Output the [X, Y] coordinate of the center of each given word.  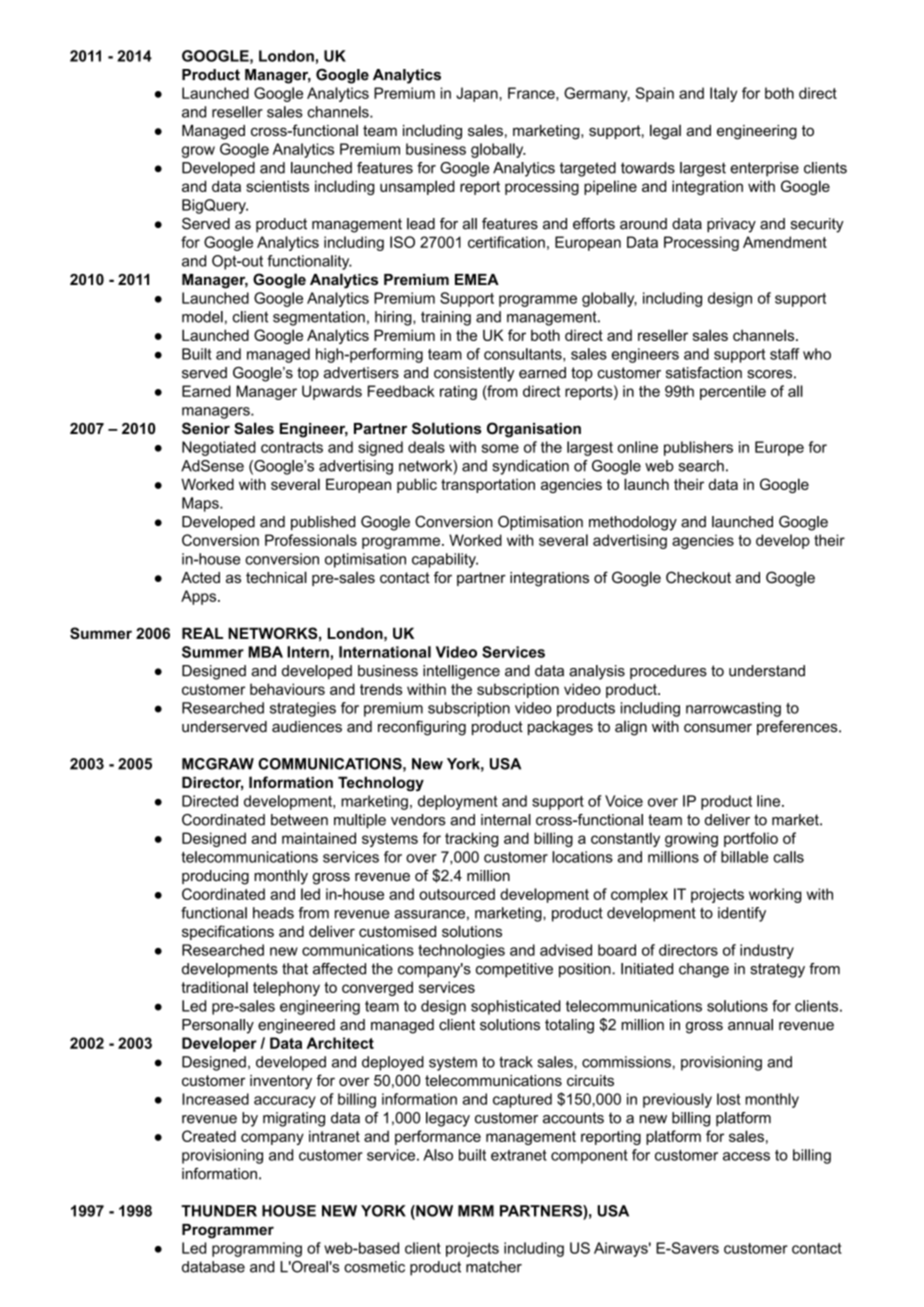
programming [257, 1249]
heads [273, 913]
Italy [723, 94]
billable [744, 857]
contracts [292, 447]
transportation [488, 486]
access [746, 1156]
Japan [477, 94]
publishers [698, 448]
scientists [277, 186]
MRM [476, 1211]
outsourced [457, 894]
